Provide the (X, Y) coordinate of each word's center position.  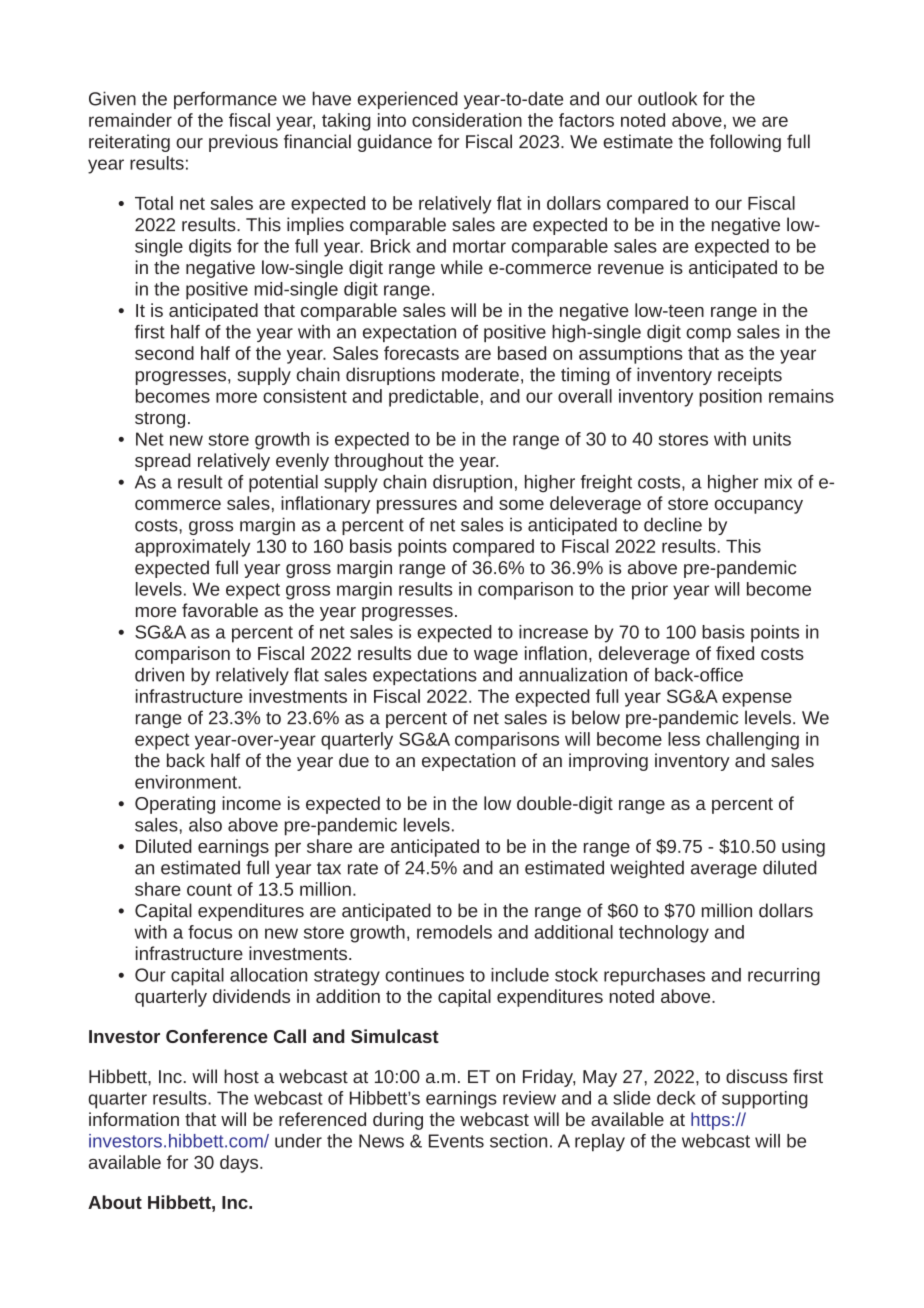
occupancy (759, 507)
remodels (454, 932)
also (205, 825)
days (240, 1164)
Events (456, 1141)
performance (225, 100)
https (710, 1121)
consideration (467, 120)
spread (163, 462)
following (745, 143)
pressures (417, 507)
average (724, 871)
